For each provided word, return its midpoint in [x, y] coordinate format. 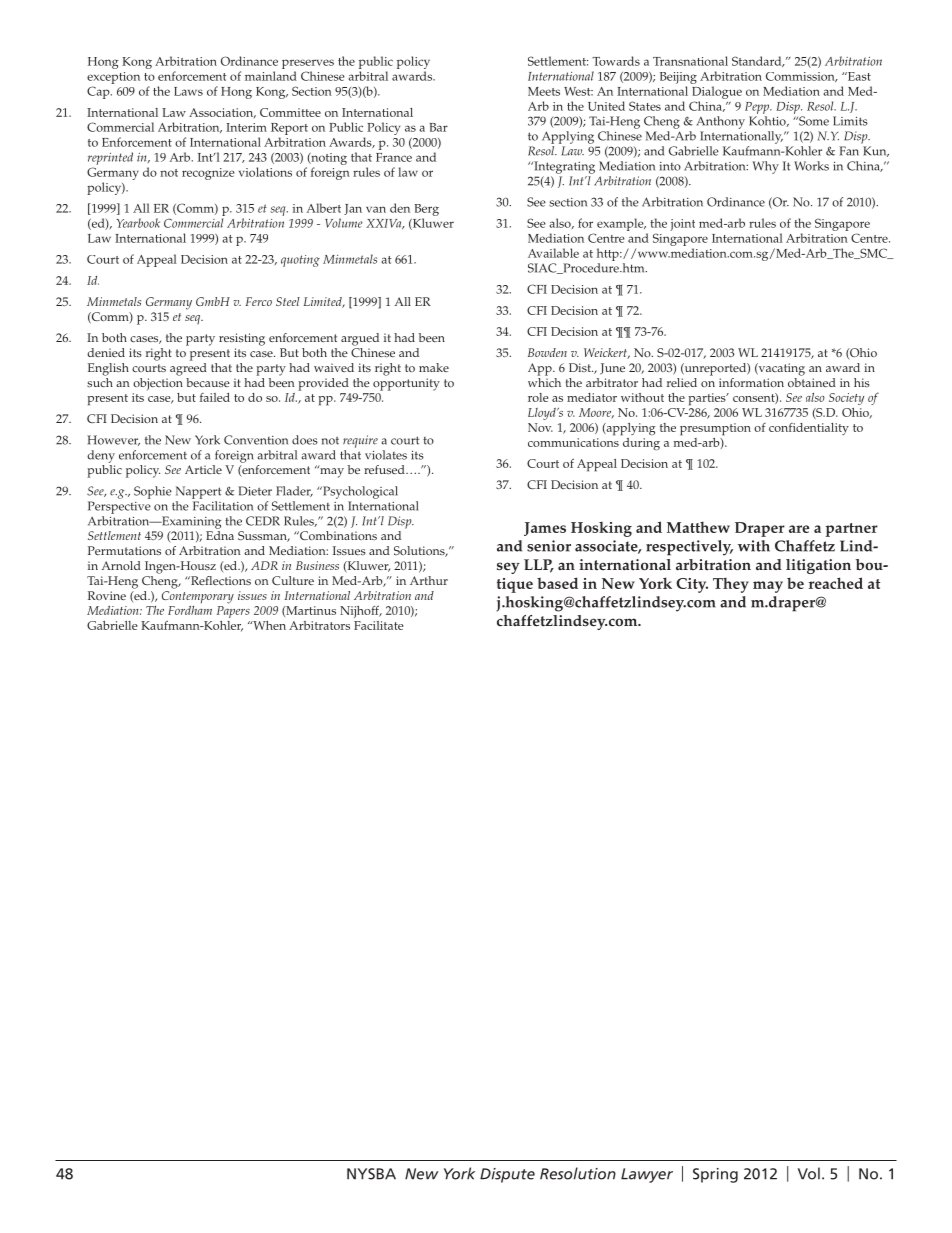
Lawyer [647, 1175]
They [731, 585]
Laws [188, 91]
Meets [544, 91]
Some [813, 121]
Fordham [190, 610]
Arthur [429, 580]
